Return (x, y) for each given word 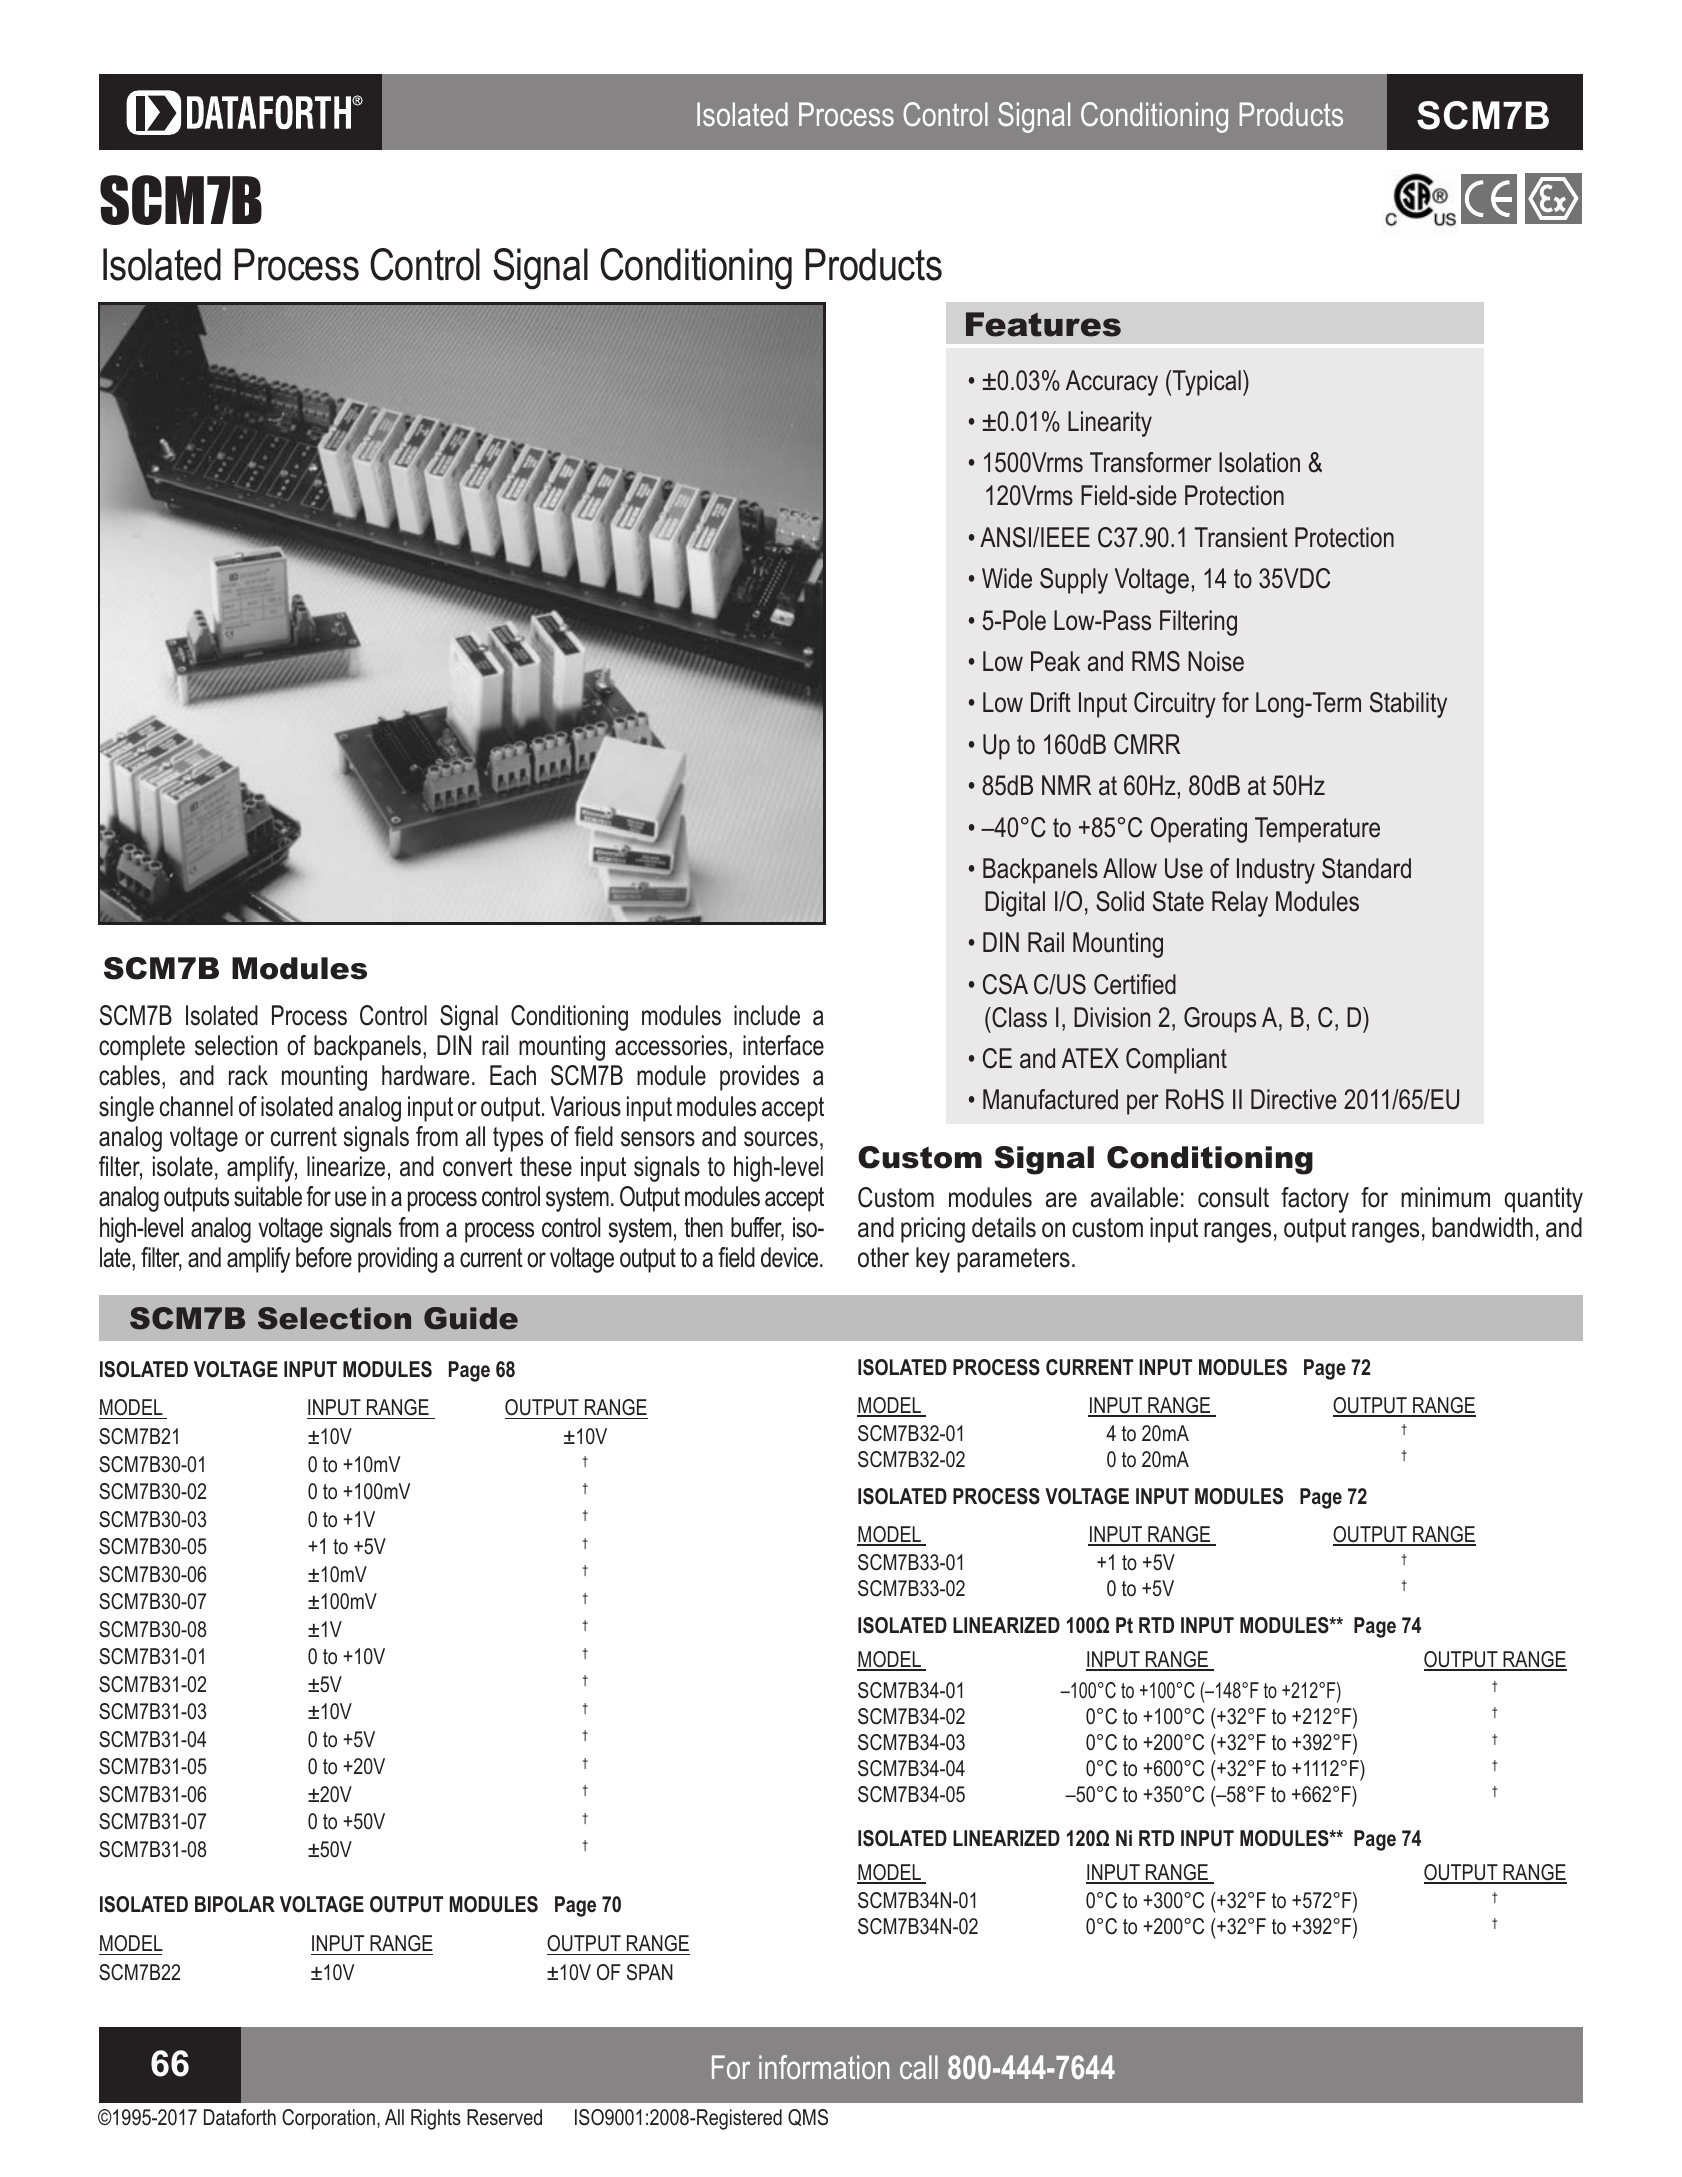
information (824, 2067)
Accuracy (1112, 383)
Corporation (328, 2119)
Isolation (1259, 462)
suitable (268, 1196)
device (791, 1257)
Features (1043, 324)
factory (1315, 1200)
